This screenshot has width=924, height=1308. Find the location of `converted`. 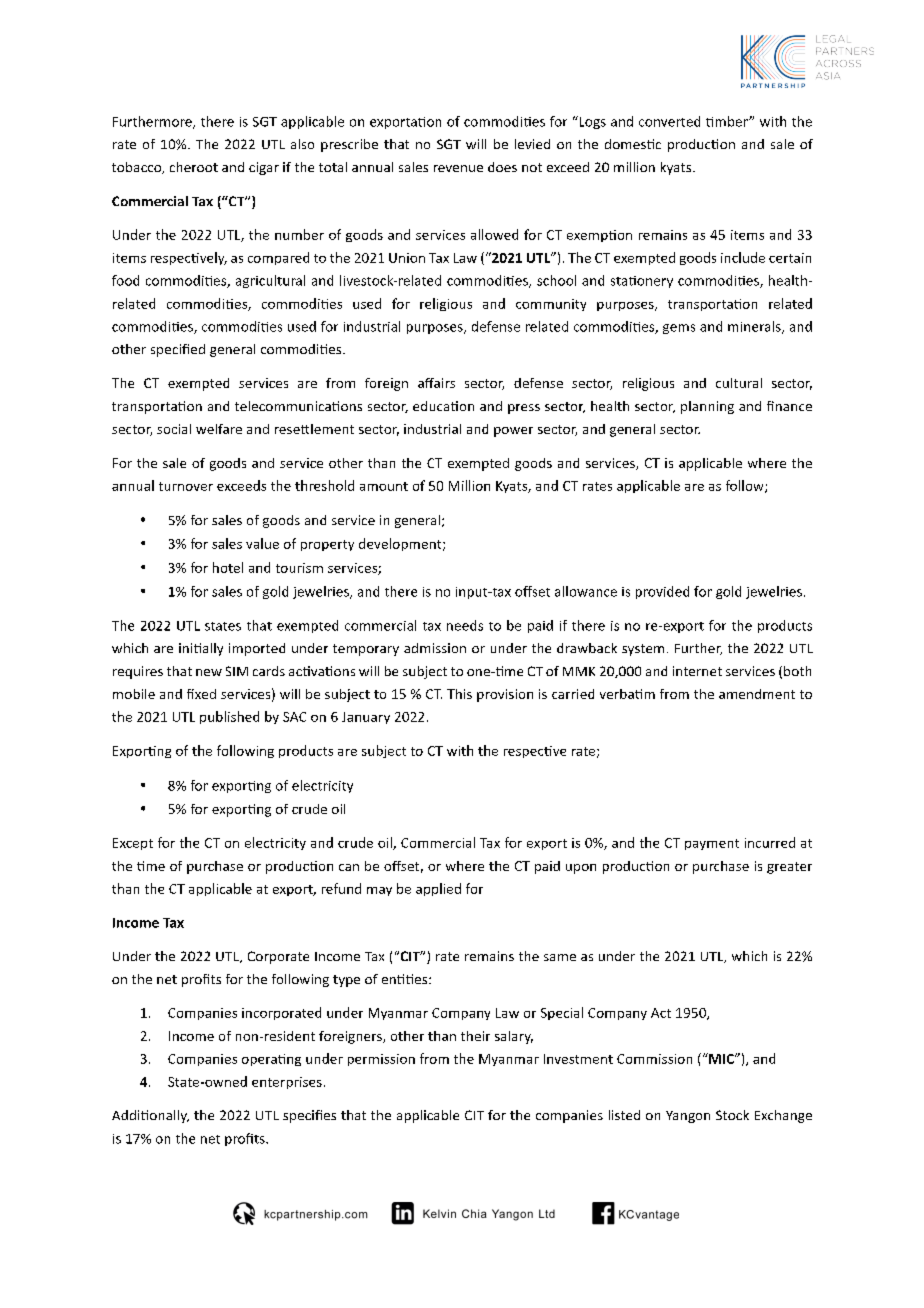

converted is located at coordinates (669, 121).
